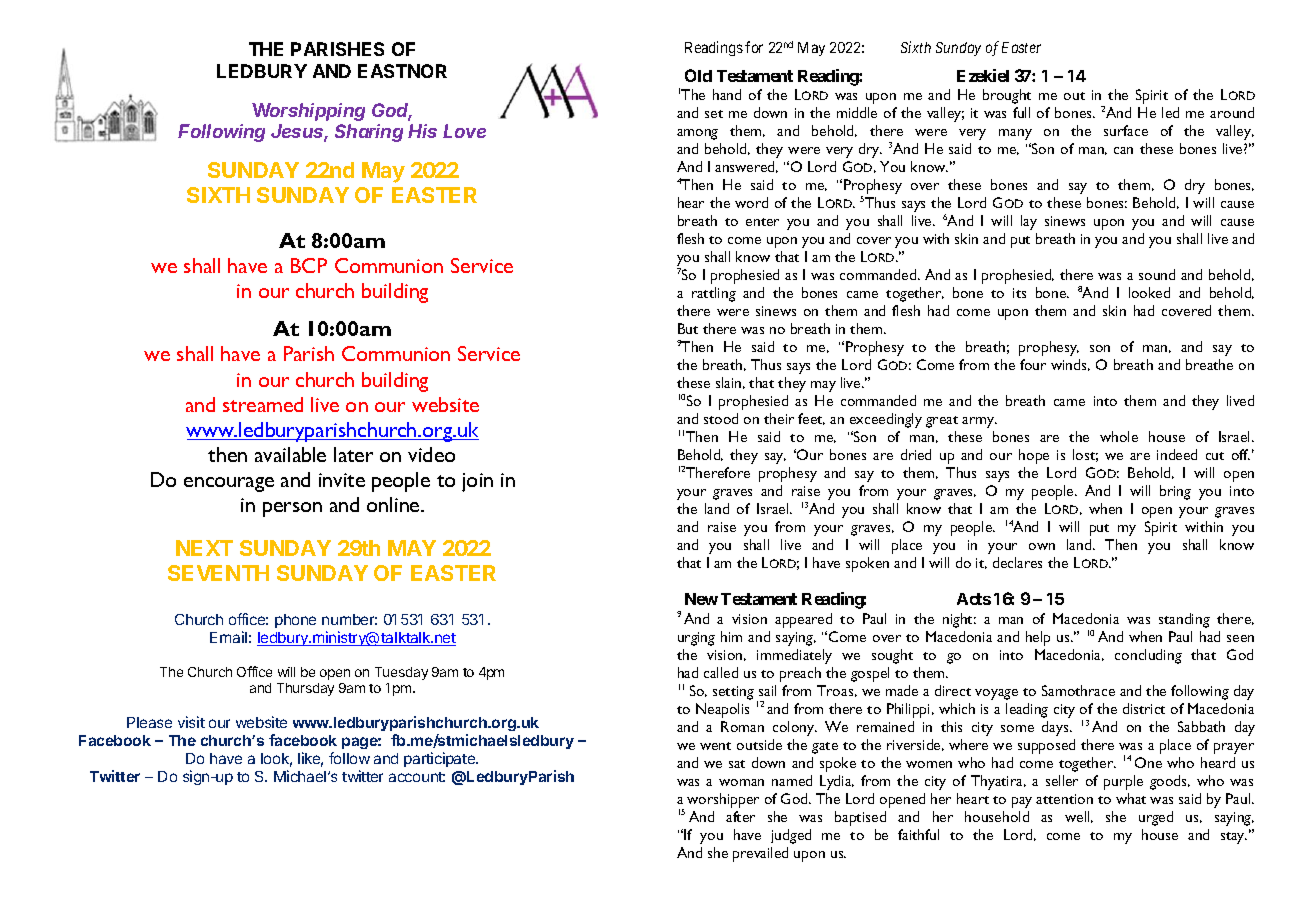 The image size is (1308, 924). Describe the element at coordinates (727, 94) in the document. I see `hand` at that location.
